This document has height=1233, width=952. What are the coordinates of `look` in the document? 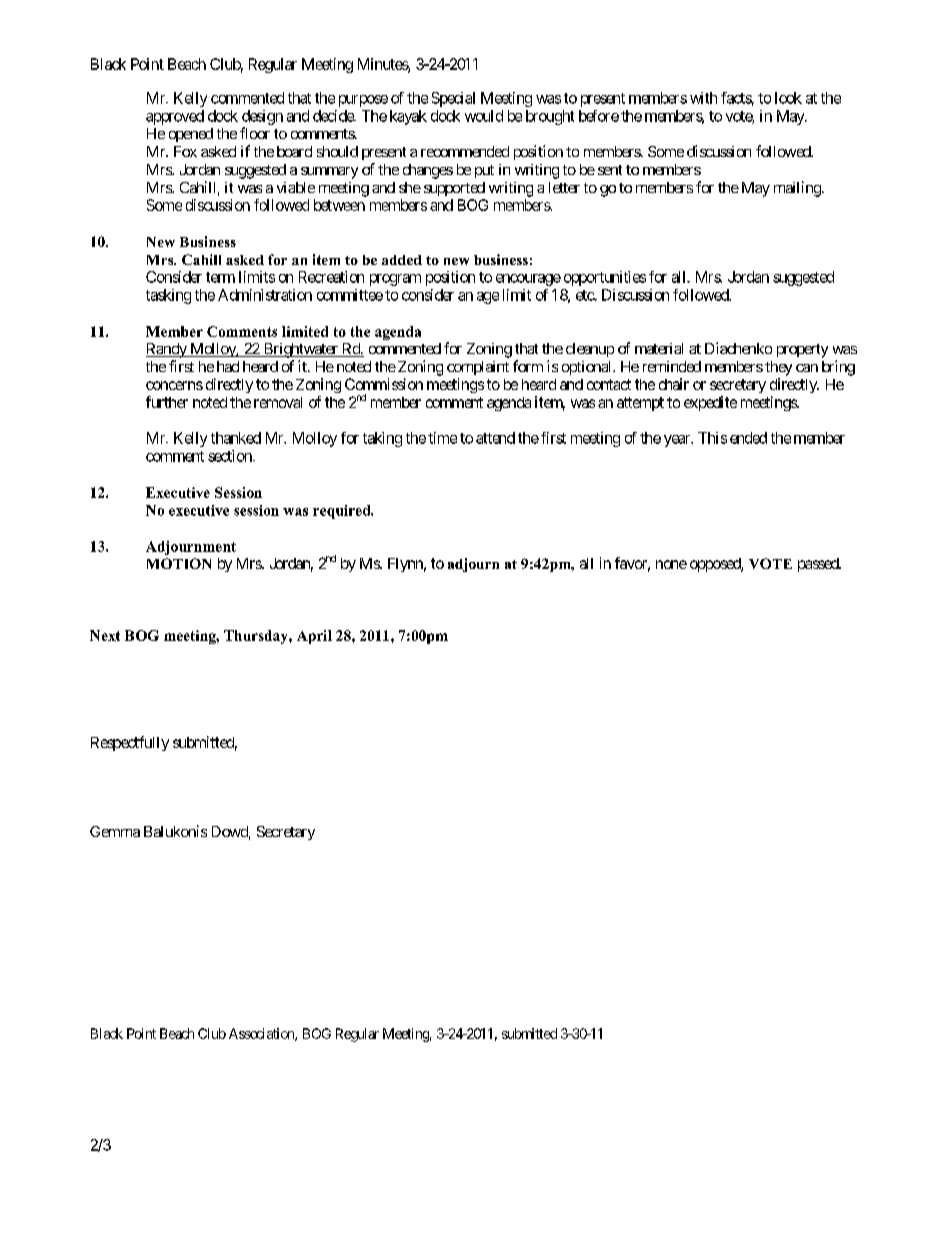 It's located at (788, 98).
